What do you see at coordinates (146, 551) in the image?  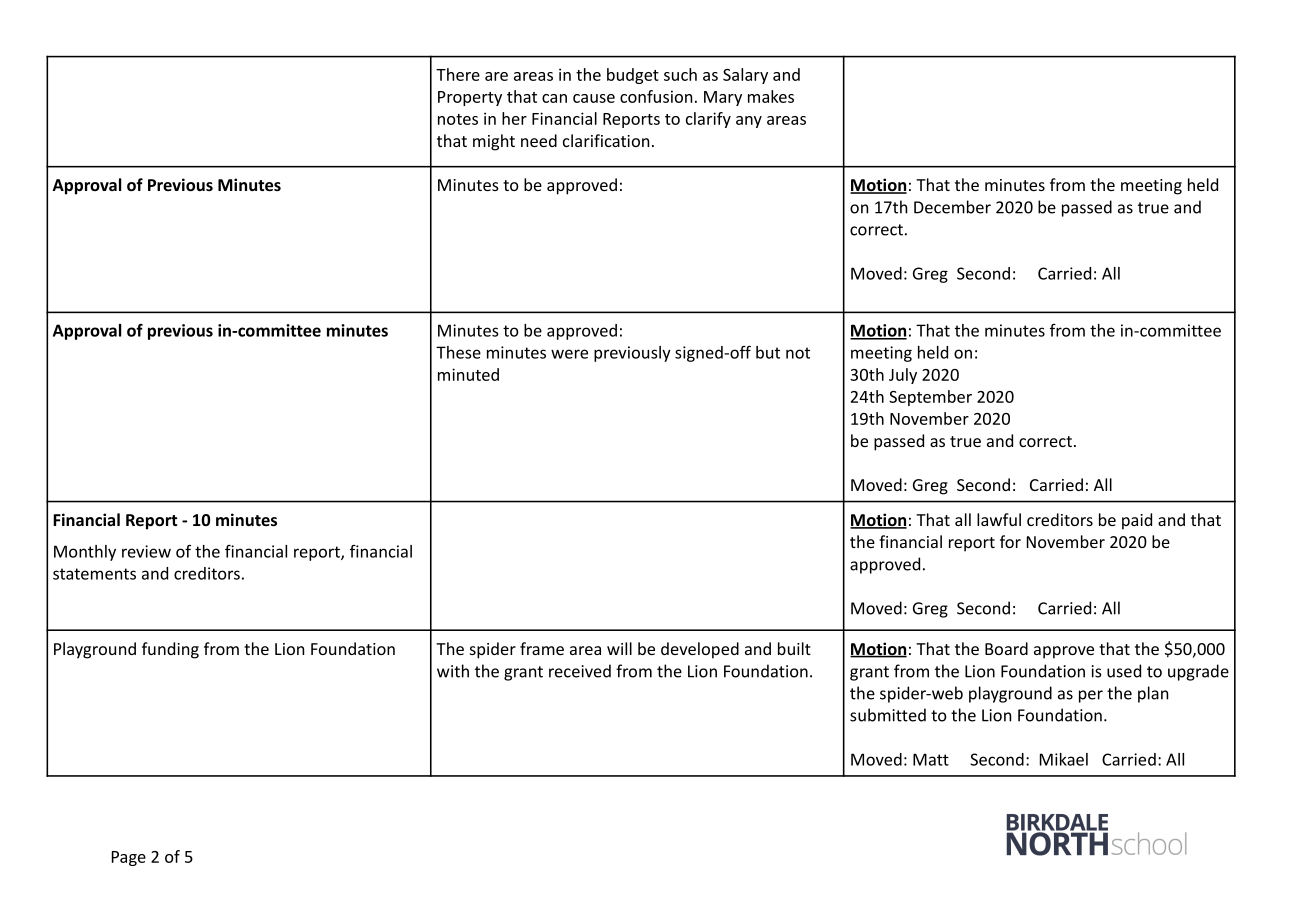 I see `review` at bounding box center [146, 551].
